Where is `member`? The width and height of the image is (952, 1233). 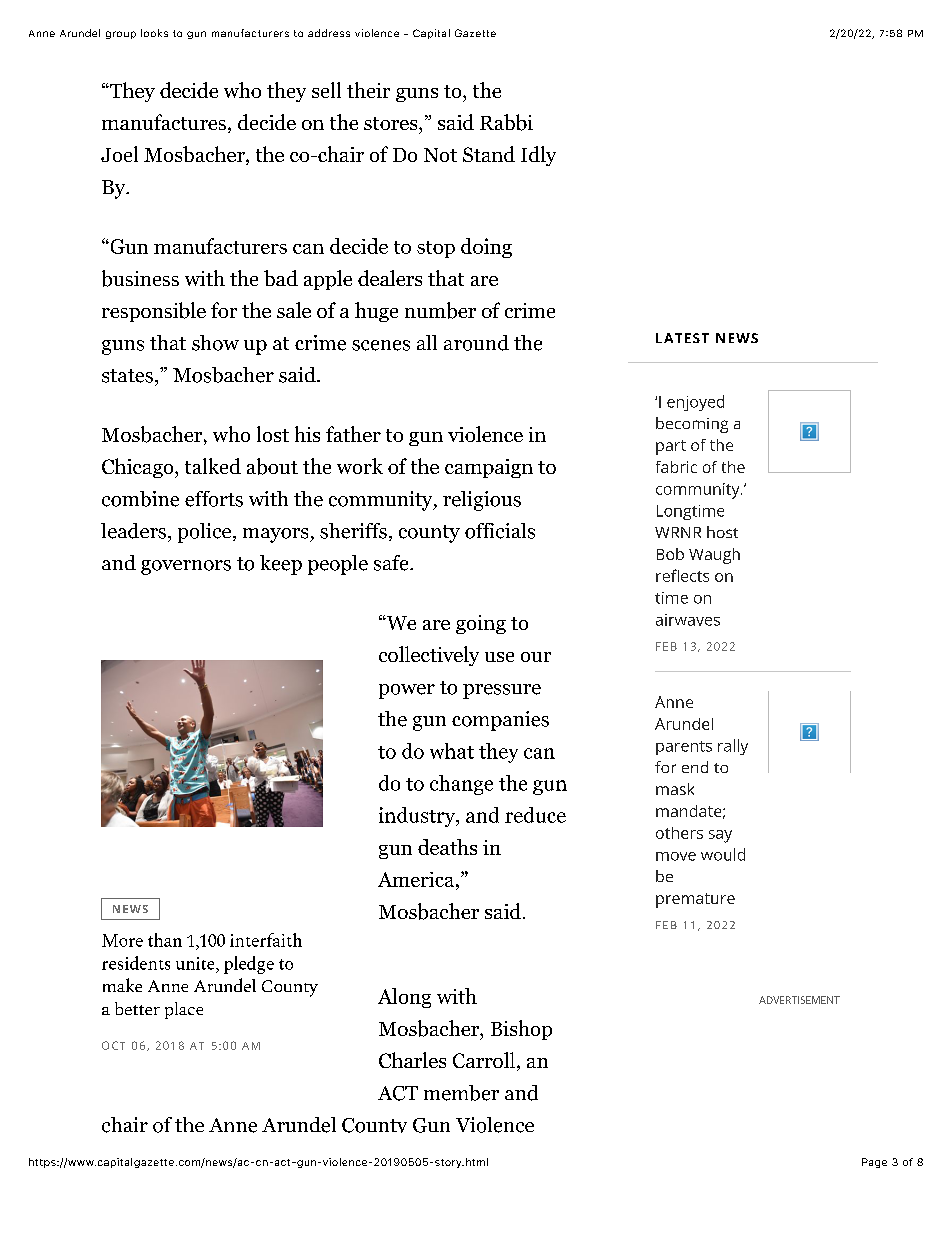
member is located at coordinates (461, 1093).
